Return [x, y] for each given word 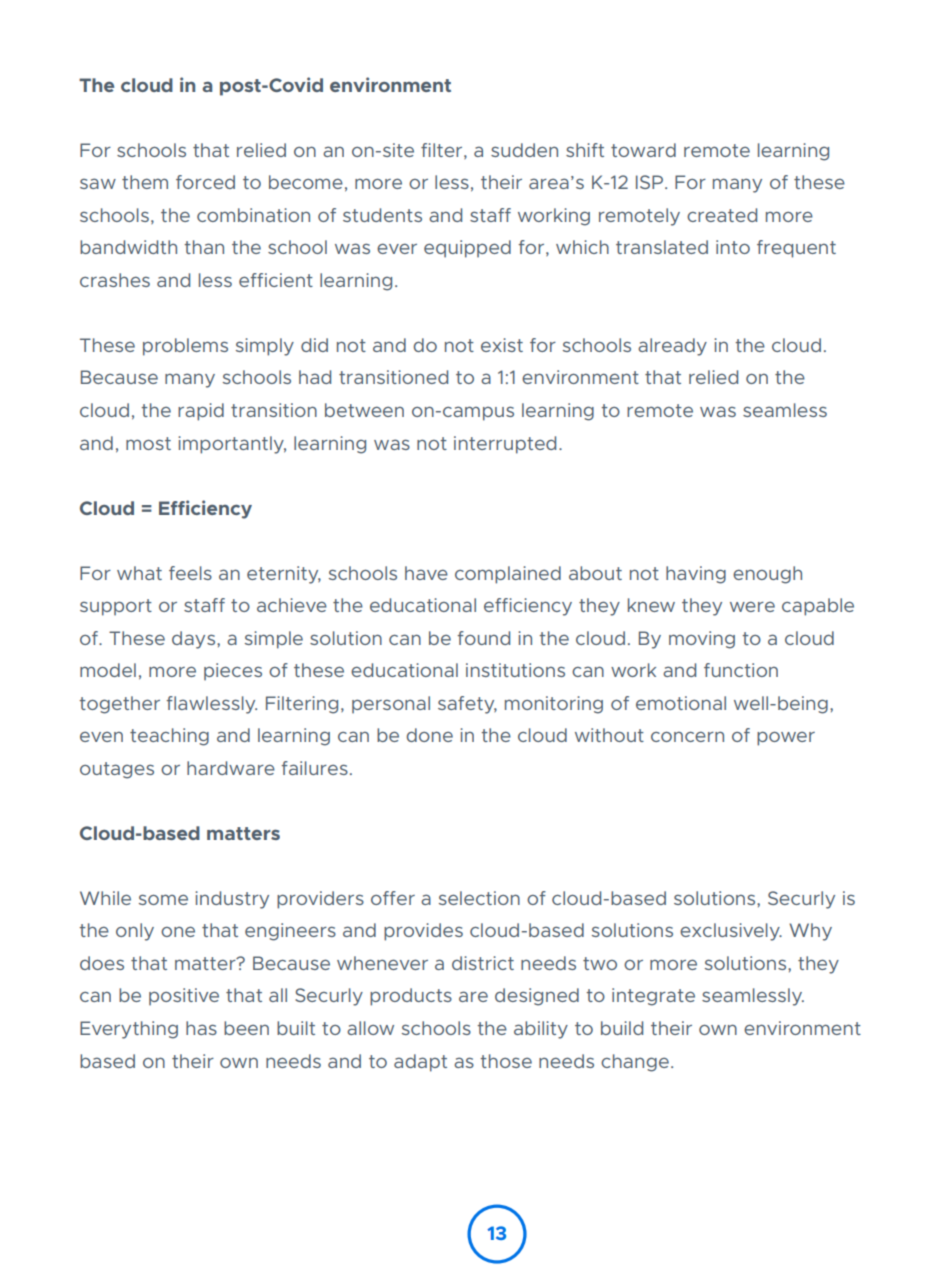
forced [205, 182]
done [430, 735]
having [696, 575]
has [201, 1028]
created [722, 215]
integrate [653, 997]
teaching [169, 737]
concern [687, 736]
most [148, 443]
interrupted [505, 445]
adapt [420, 1063]
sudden [524, 150]
